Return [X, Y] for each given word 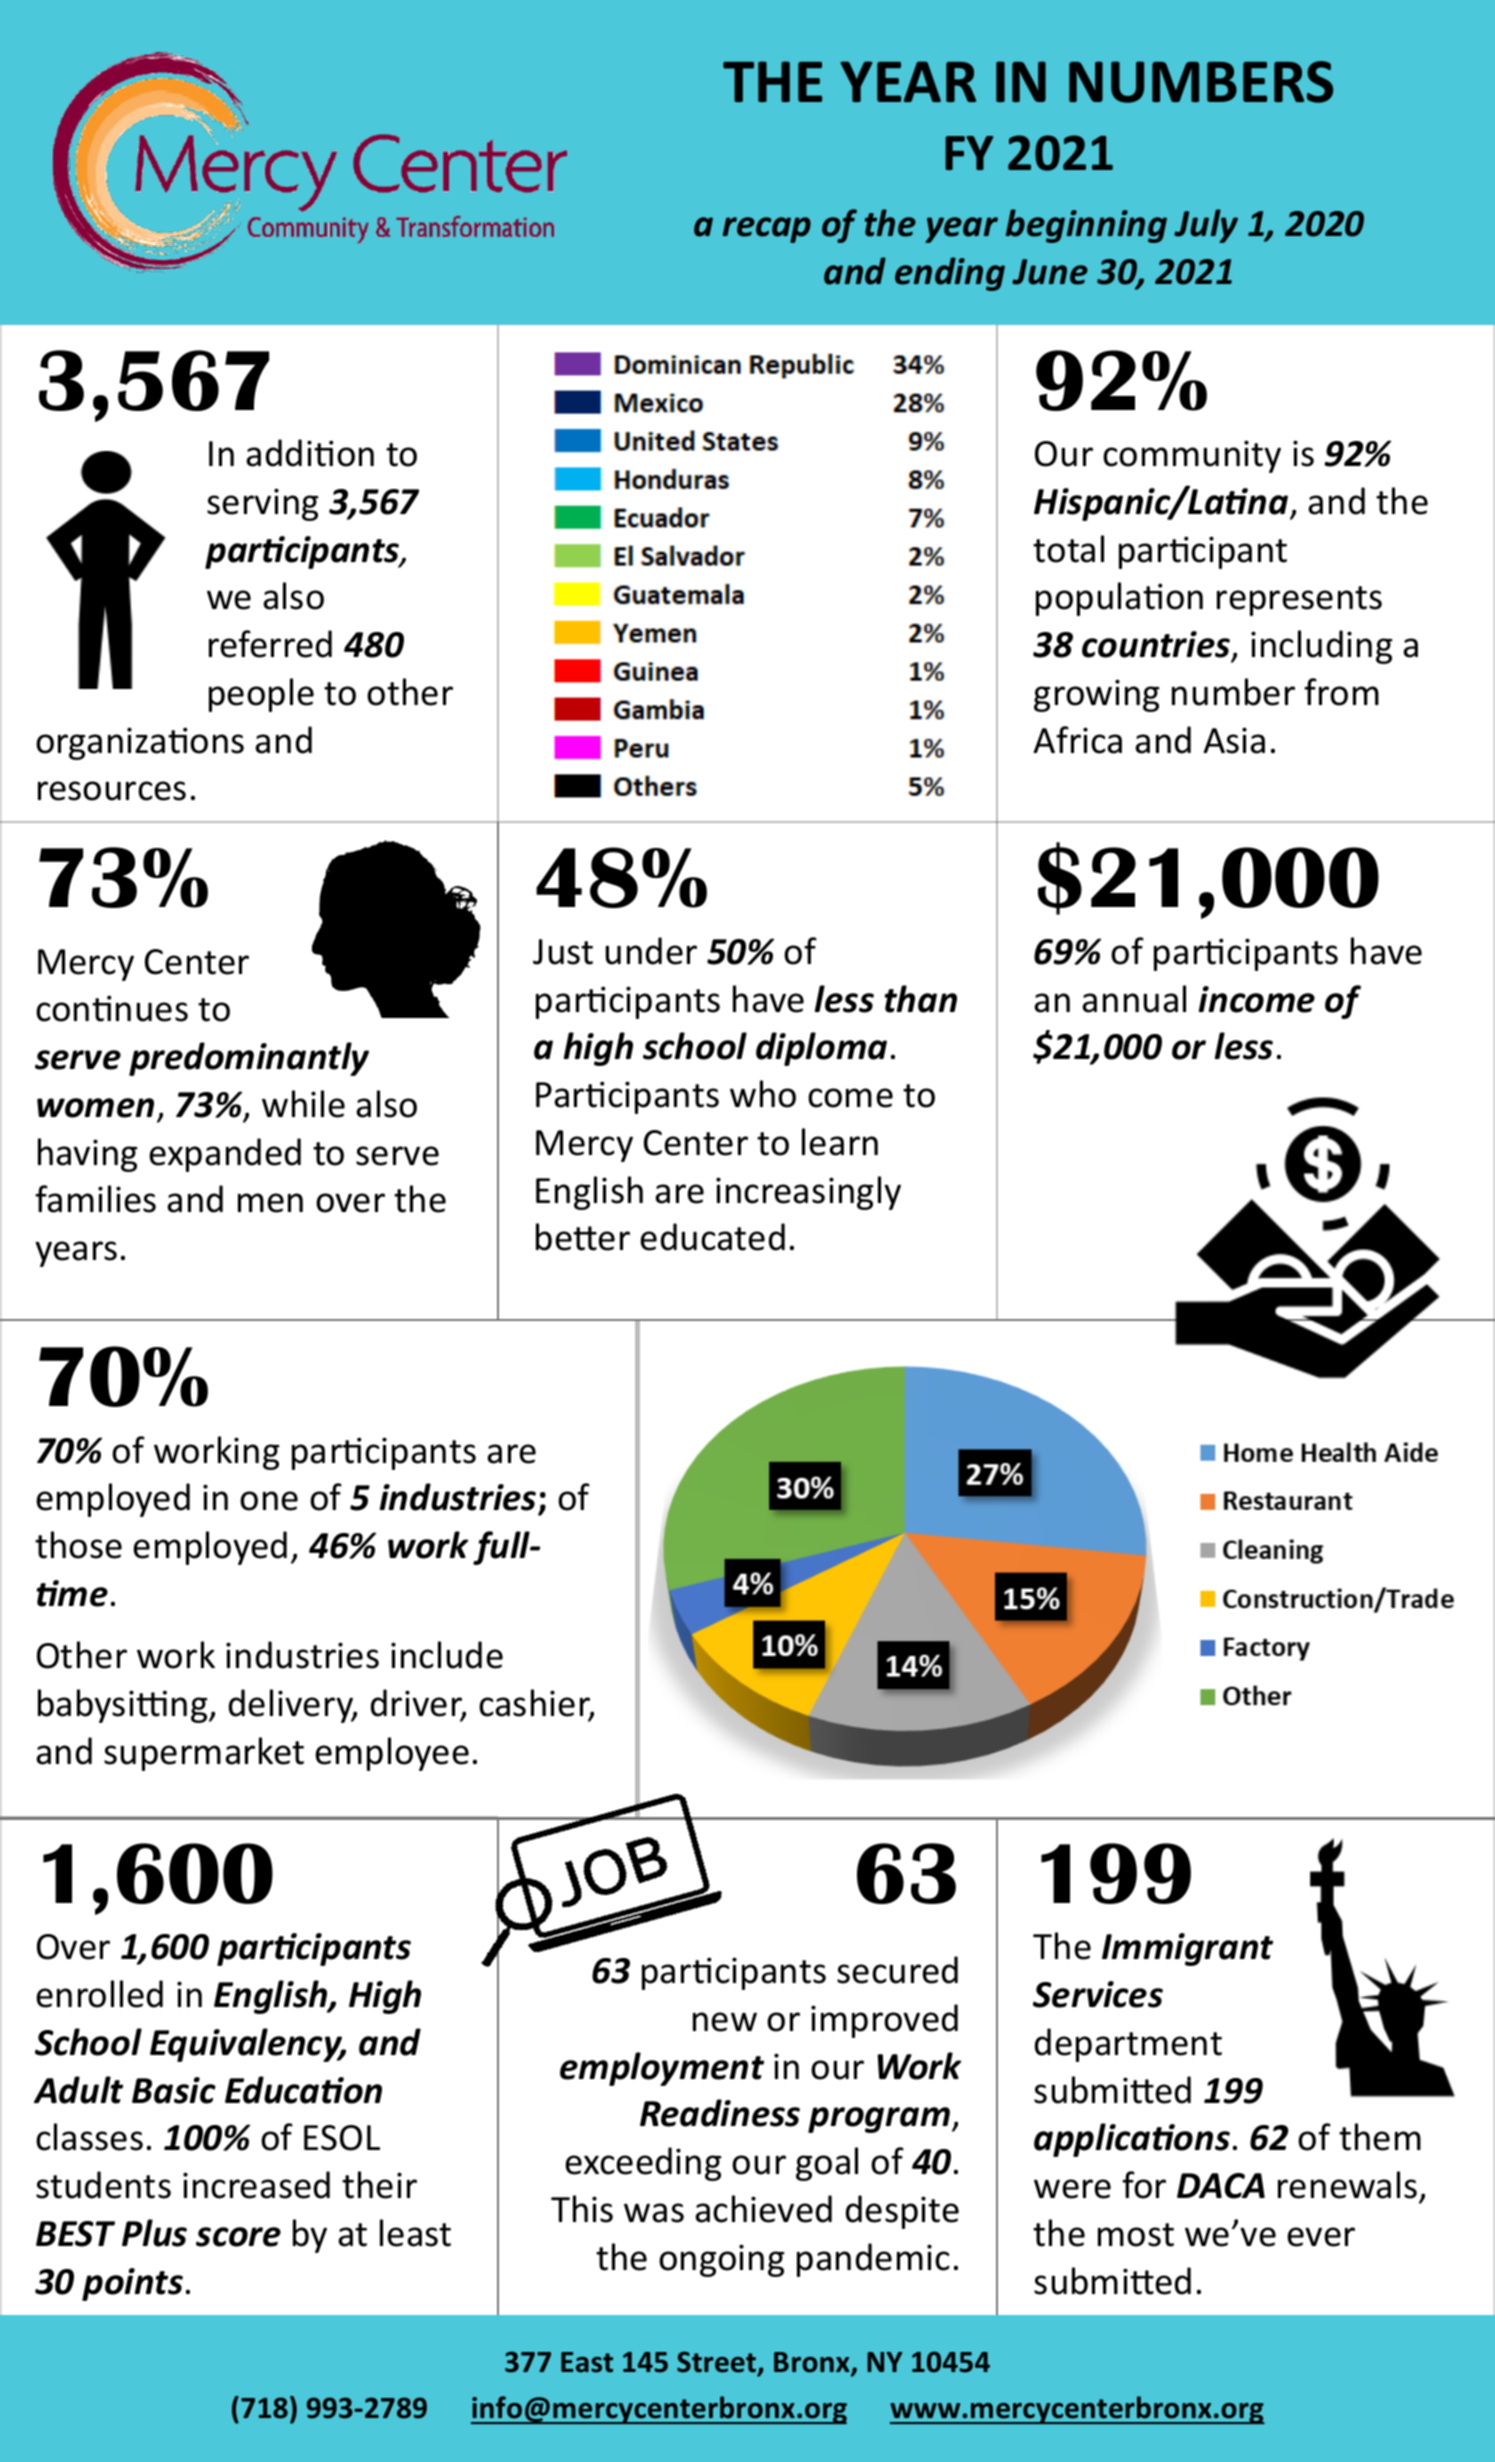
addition [310, 453]
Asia [1234, 740]
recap [767, 230]
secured [897, 1970]
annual [1134, 999]
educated [712, 1237]
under [651, 951]
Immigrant [1187, 1949]
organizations [140, 743]
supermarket [204, 1754]
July [1206, 226]
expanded [225, 1155]
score [238, 2237]
